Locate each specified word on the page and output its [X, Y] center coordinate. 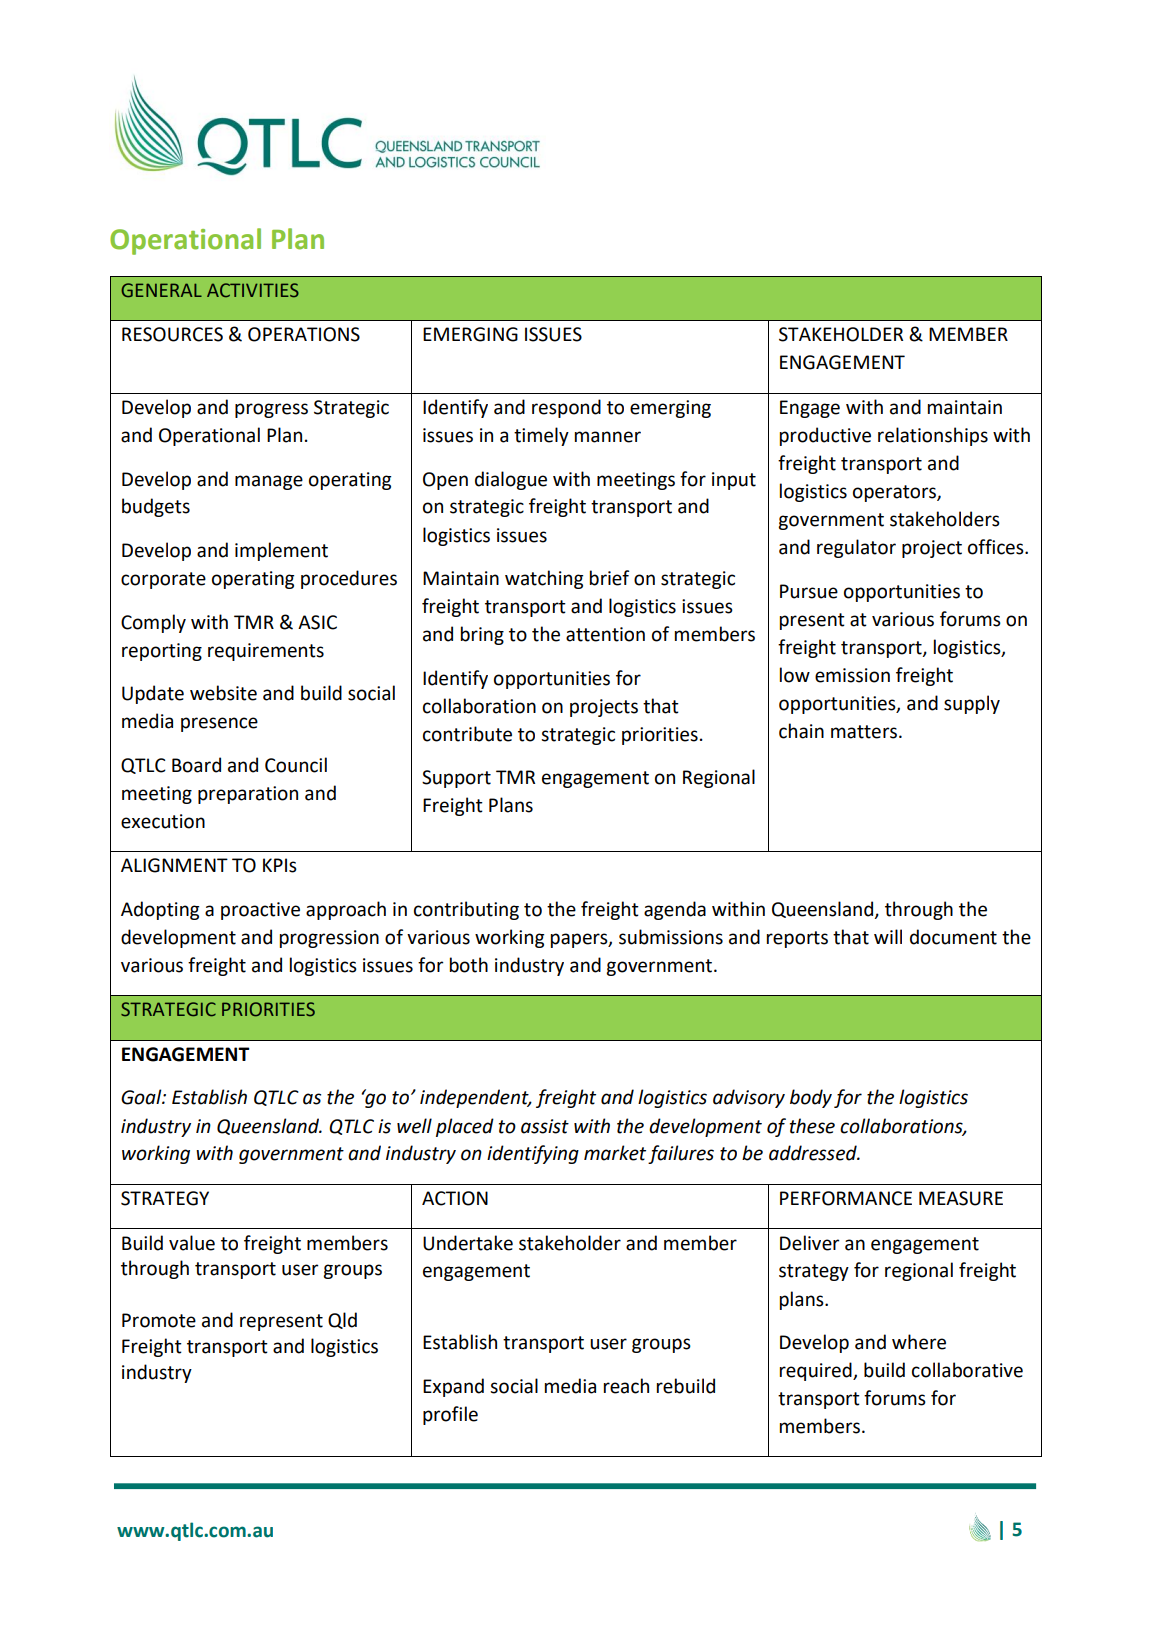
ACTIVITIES [253, 290]
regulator [856, 548]
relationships [933, 436]
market [615, 1153]
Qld [342, 1320]
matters [864, 732]
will [888, 936]
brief [609, 578]
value [192, 1243]
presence [219, 724]
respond [566, 408]
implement [281, 551]
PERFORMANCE [846, 1198]
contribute [467, 734]
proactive [260, 911]
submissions [671, 937]
